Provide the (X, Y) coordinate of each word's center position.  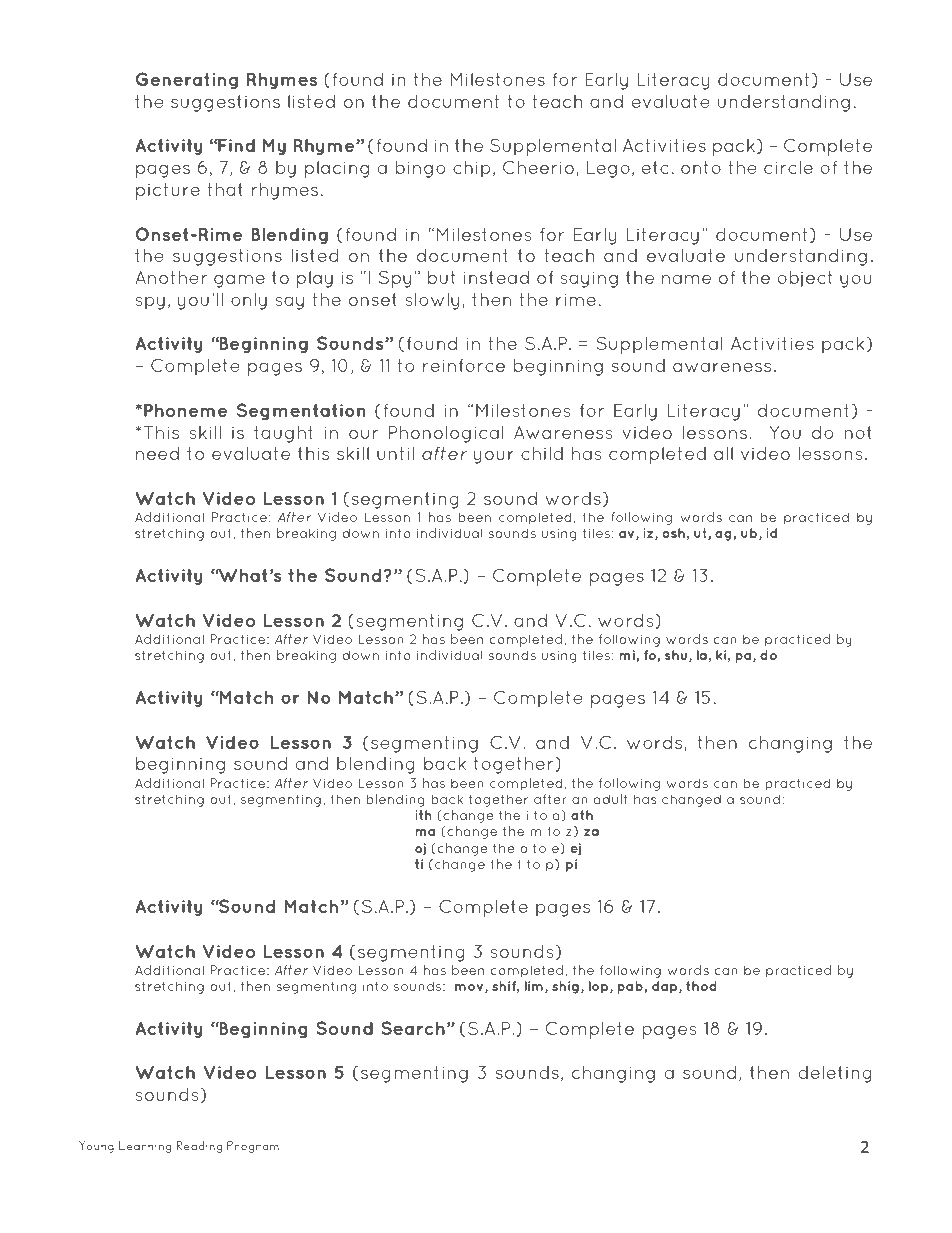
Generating (187, 81)
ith (423, 815)
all (723, 453)
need (157, 453)
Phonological (446, 434)
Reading (199, 1147)
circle (788, 167)
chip (472, 169)
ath (582, 815)
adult (610, 799)
